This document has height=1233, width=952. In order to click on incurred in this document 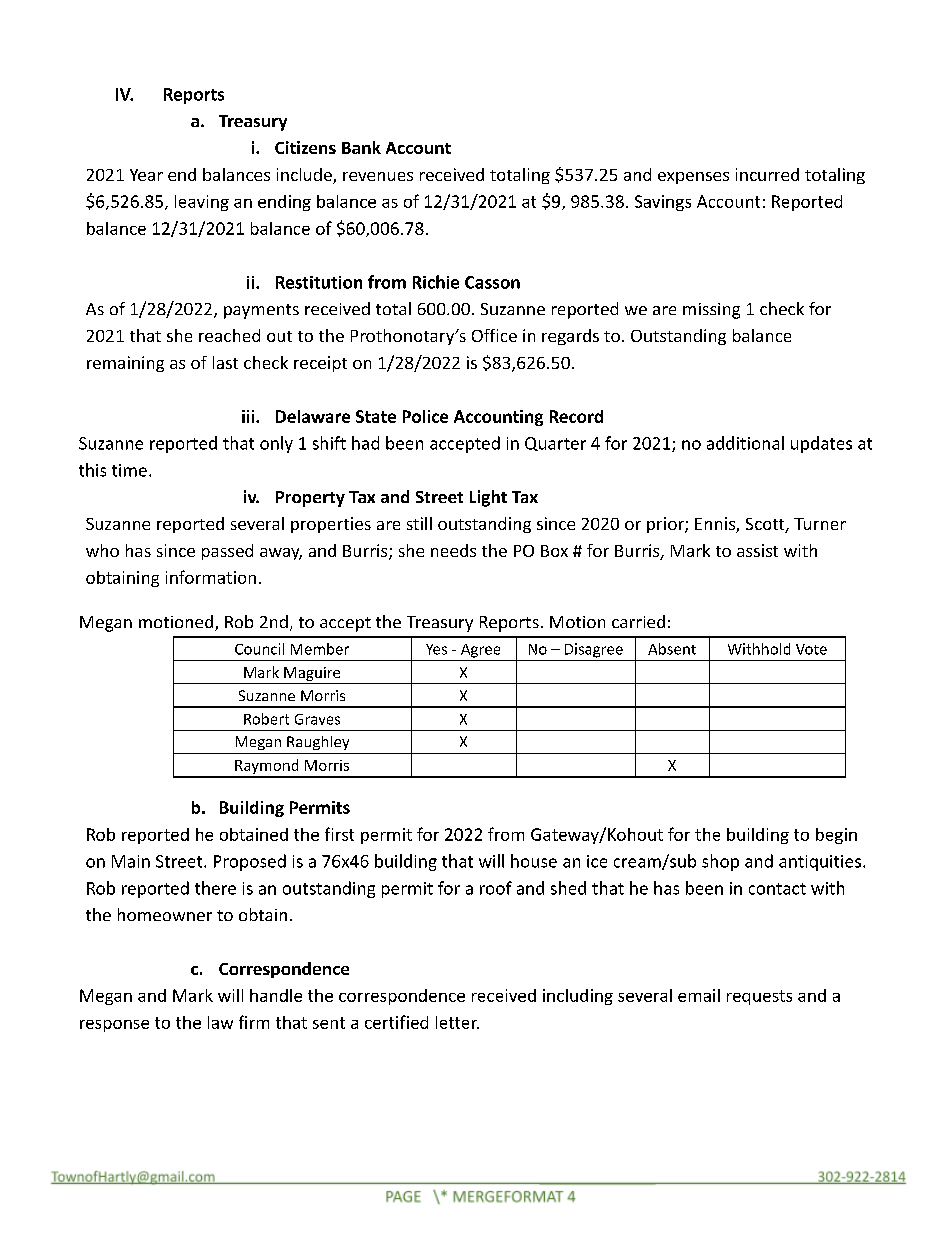, I will do `click(767, 174)`.
